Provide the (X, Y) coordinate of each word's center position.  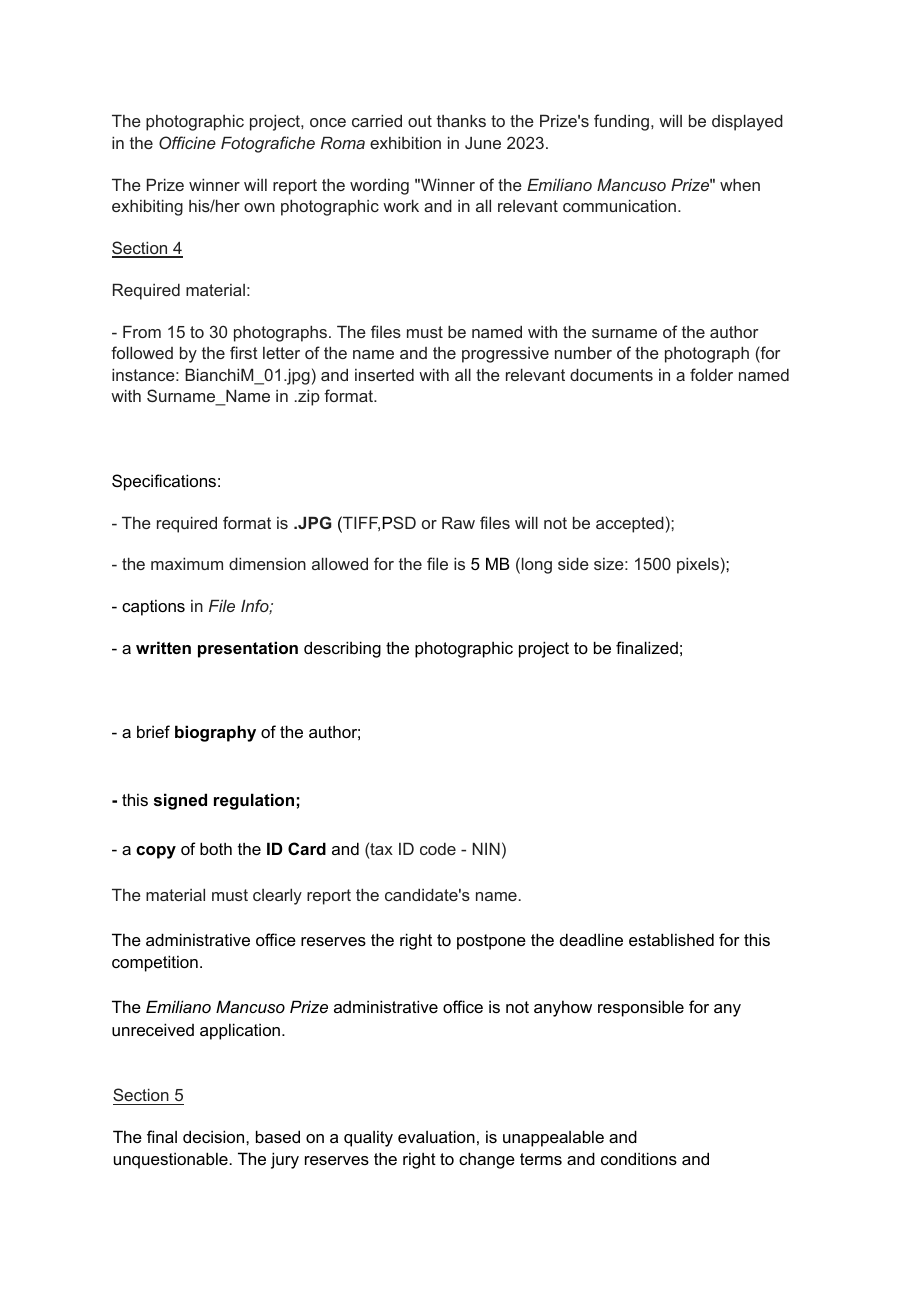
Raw (458, 522)
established (671, 939)
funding (621, 122)
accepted (630, 524)
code (438, 848)
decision (215, 1136)
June (483, 143)
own (259, 207)
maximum (187, 563)
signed (180, 801)
